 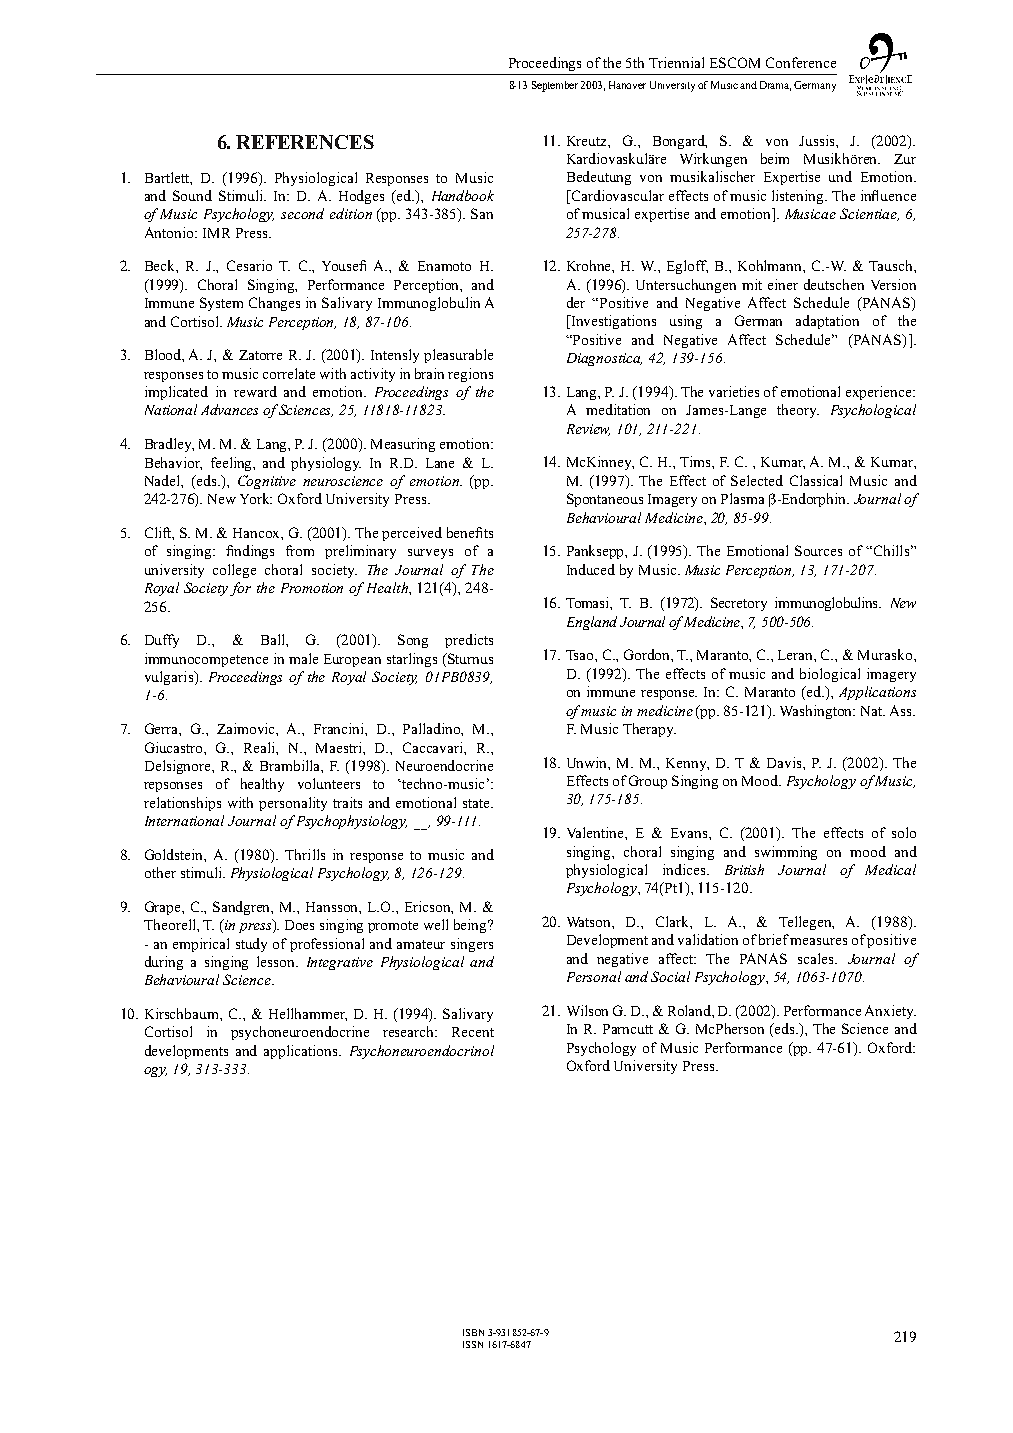 What do you see at coordinates (473, 1332) in the screenshot?
I see `ISBN` at bounding box center [473, 1332].
